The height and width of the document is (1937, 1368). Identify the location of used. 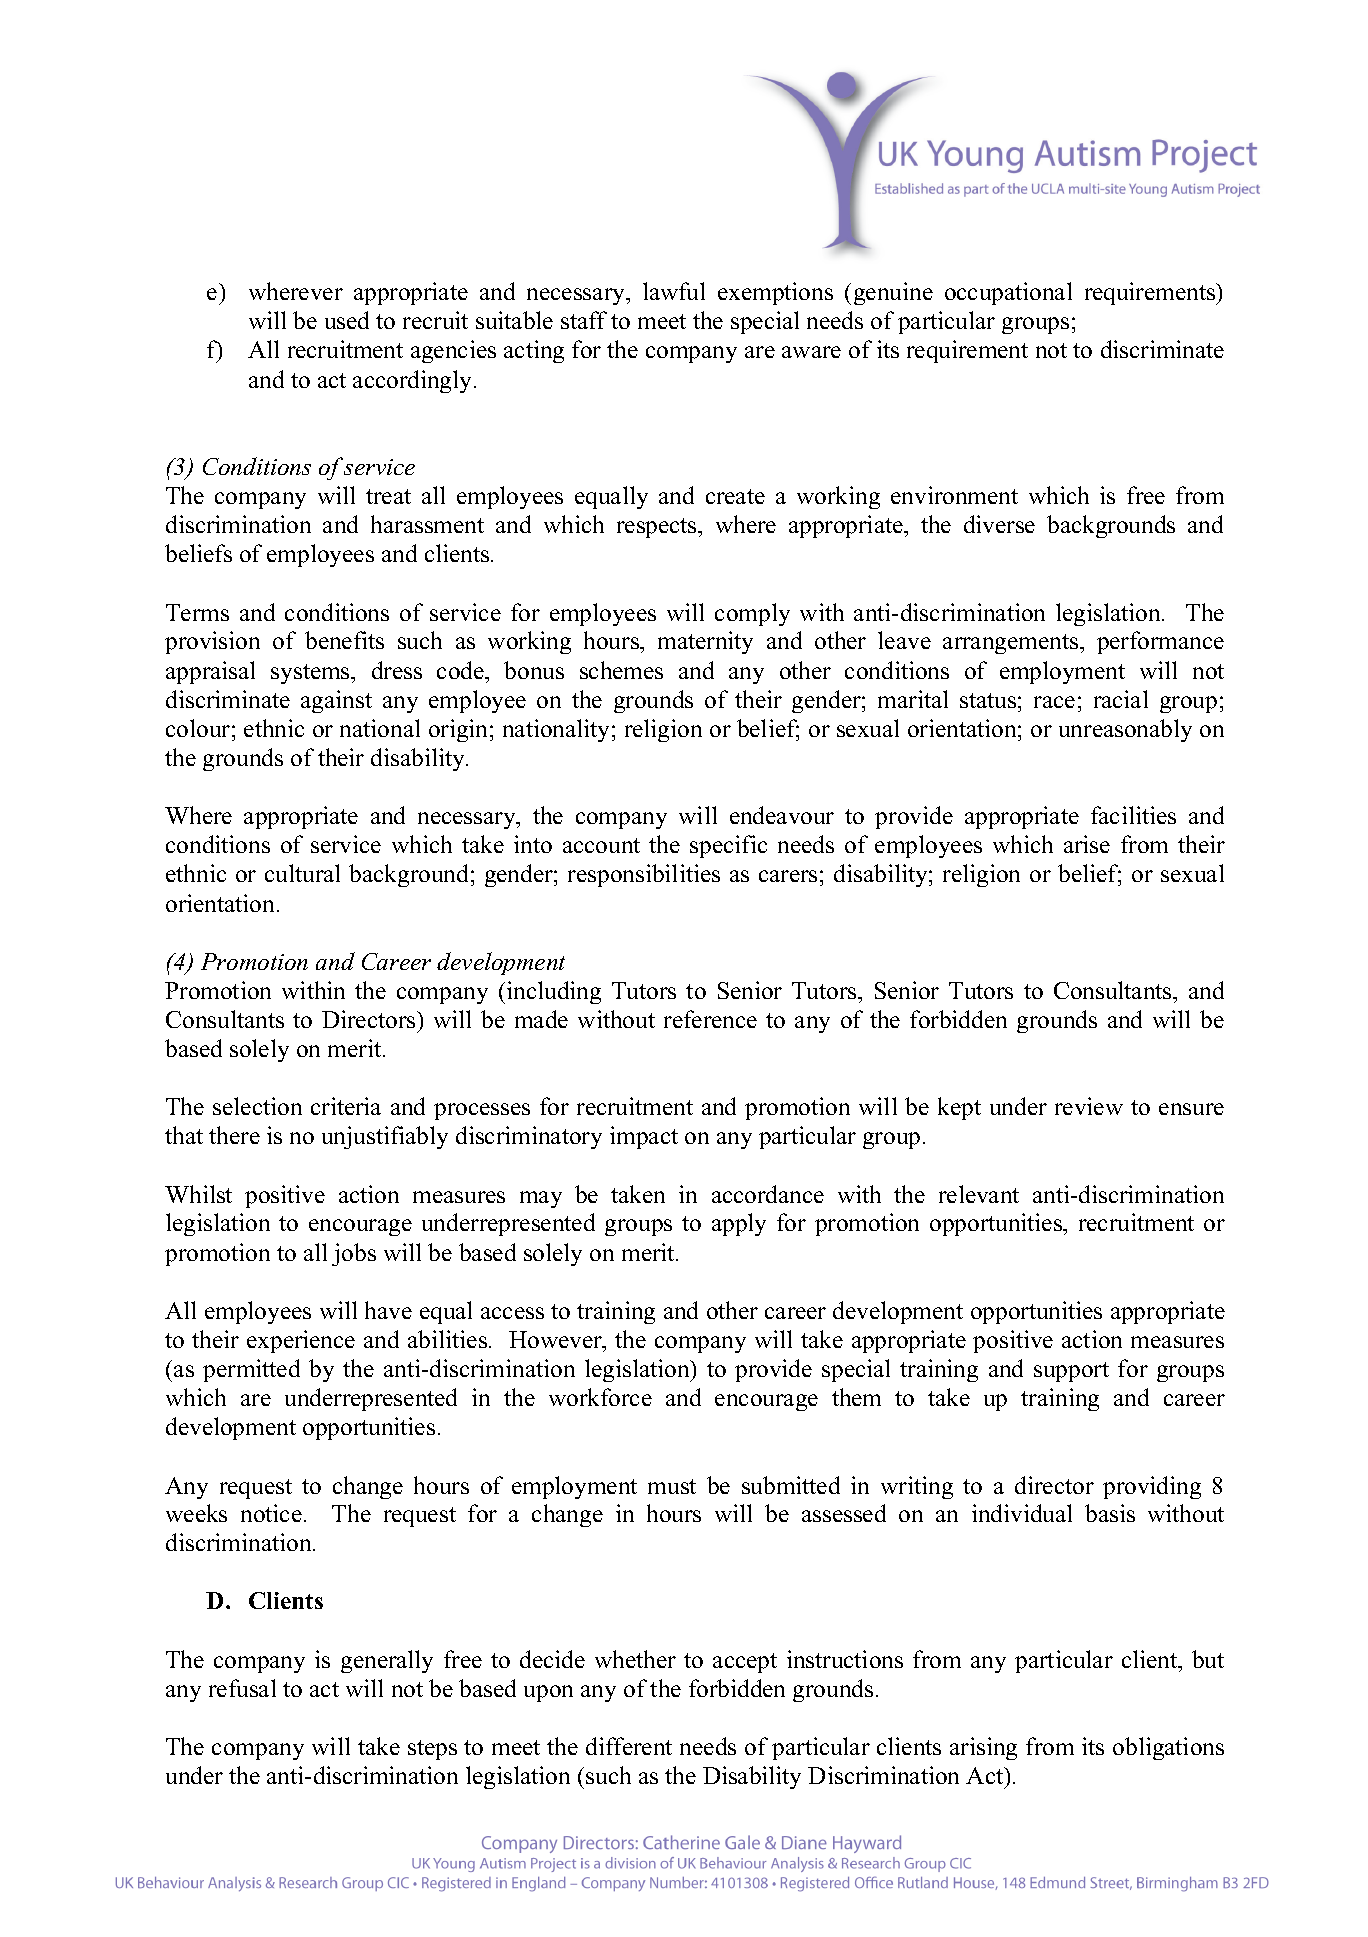
(347, 320).
